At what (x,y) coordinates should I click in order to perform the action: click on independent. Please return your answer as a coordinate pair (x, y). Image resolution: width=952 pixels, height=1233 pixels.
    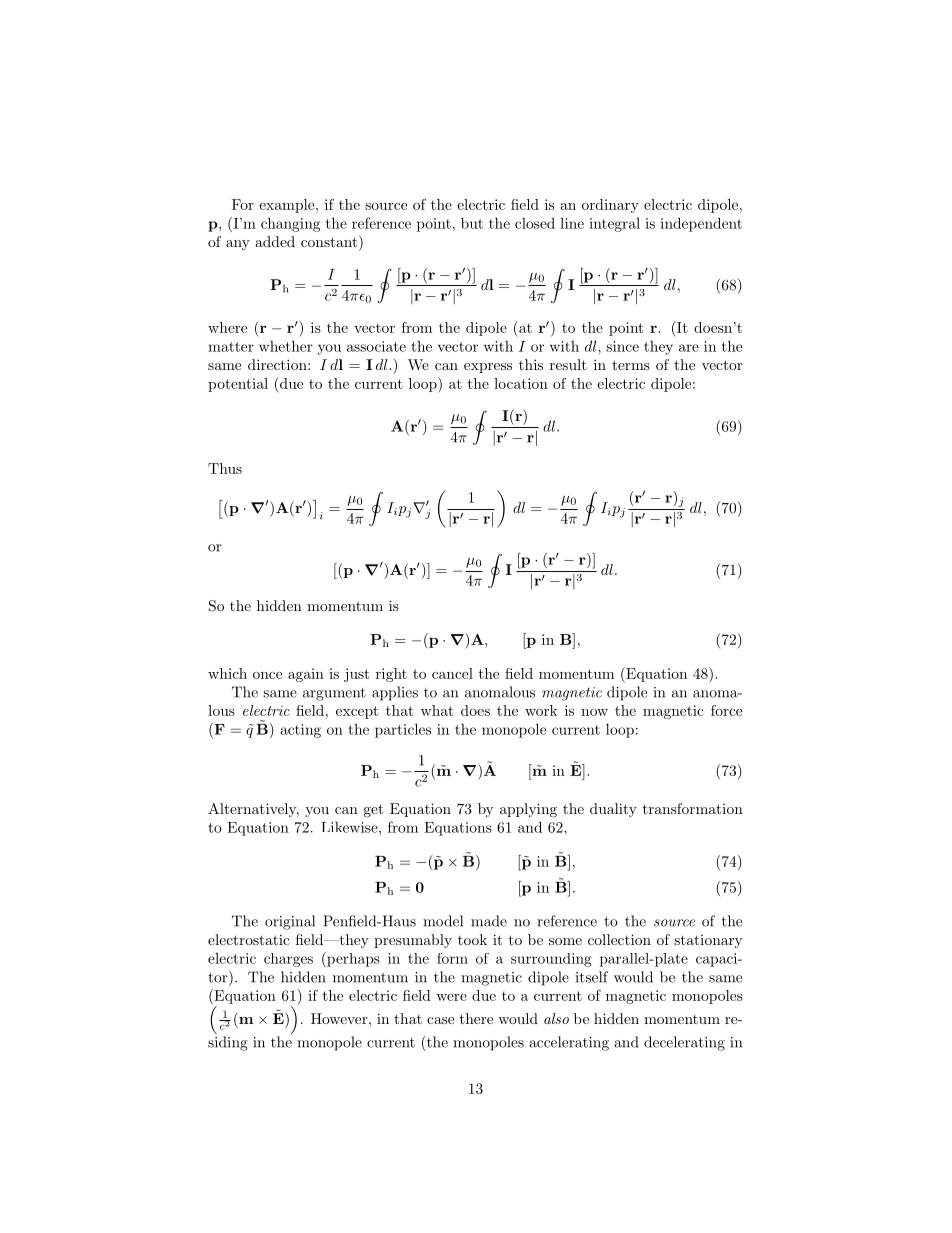
    Looking at the image, I should click on (701, 224).
